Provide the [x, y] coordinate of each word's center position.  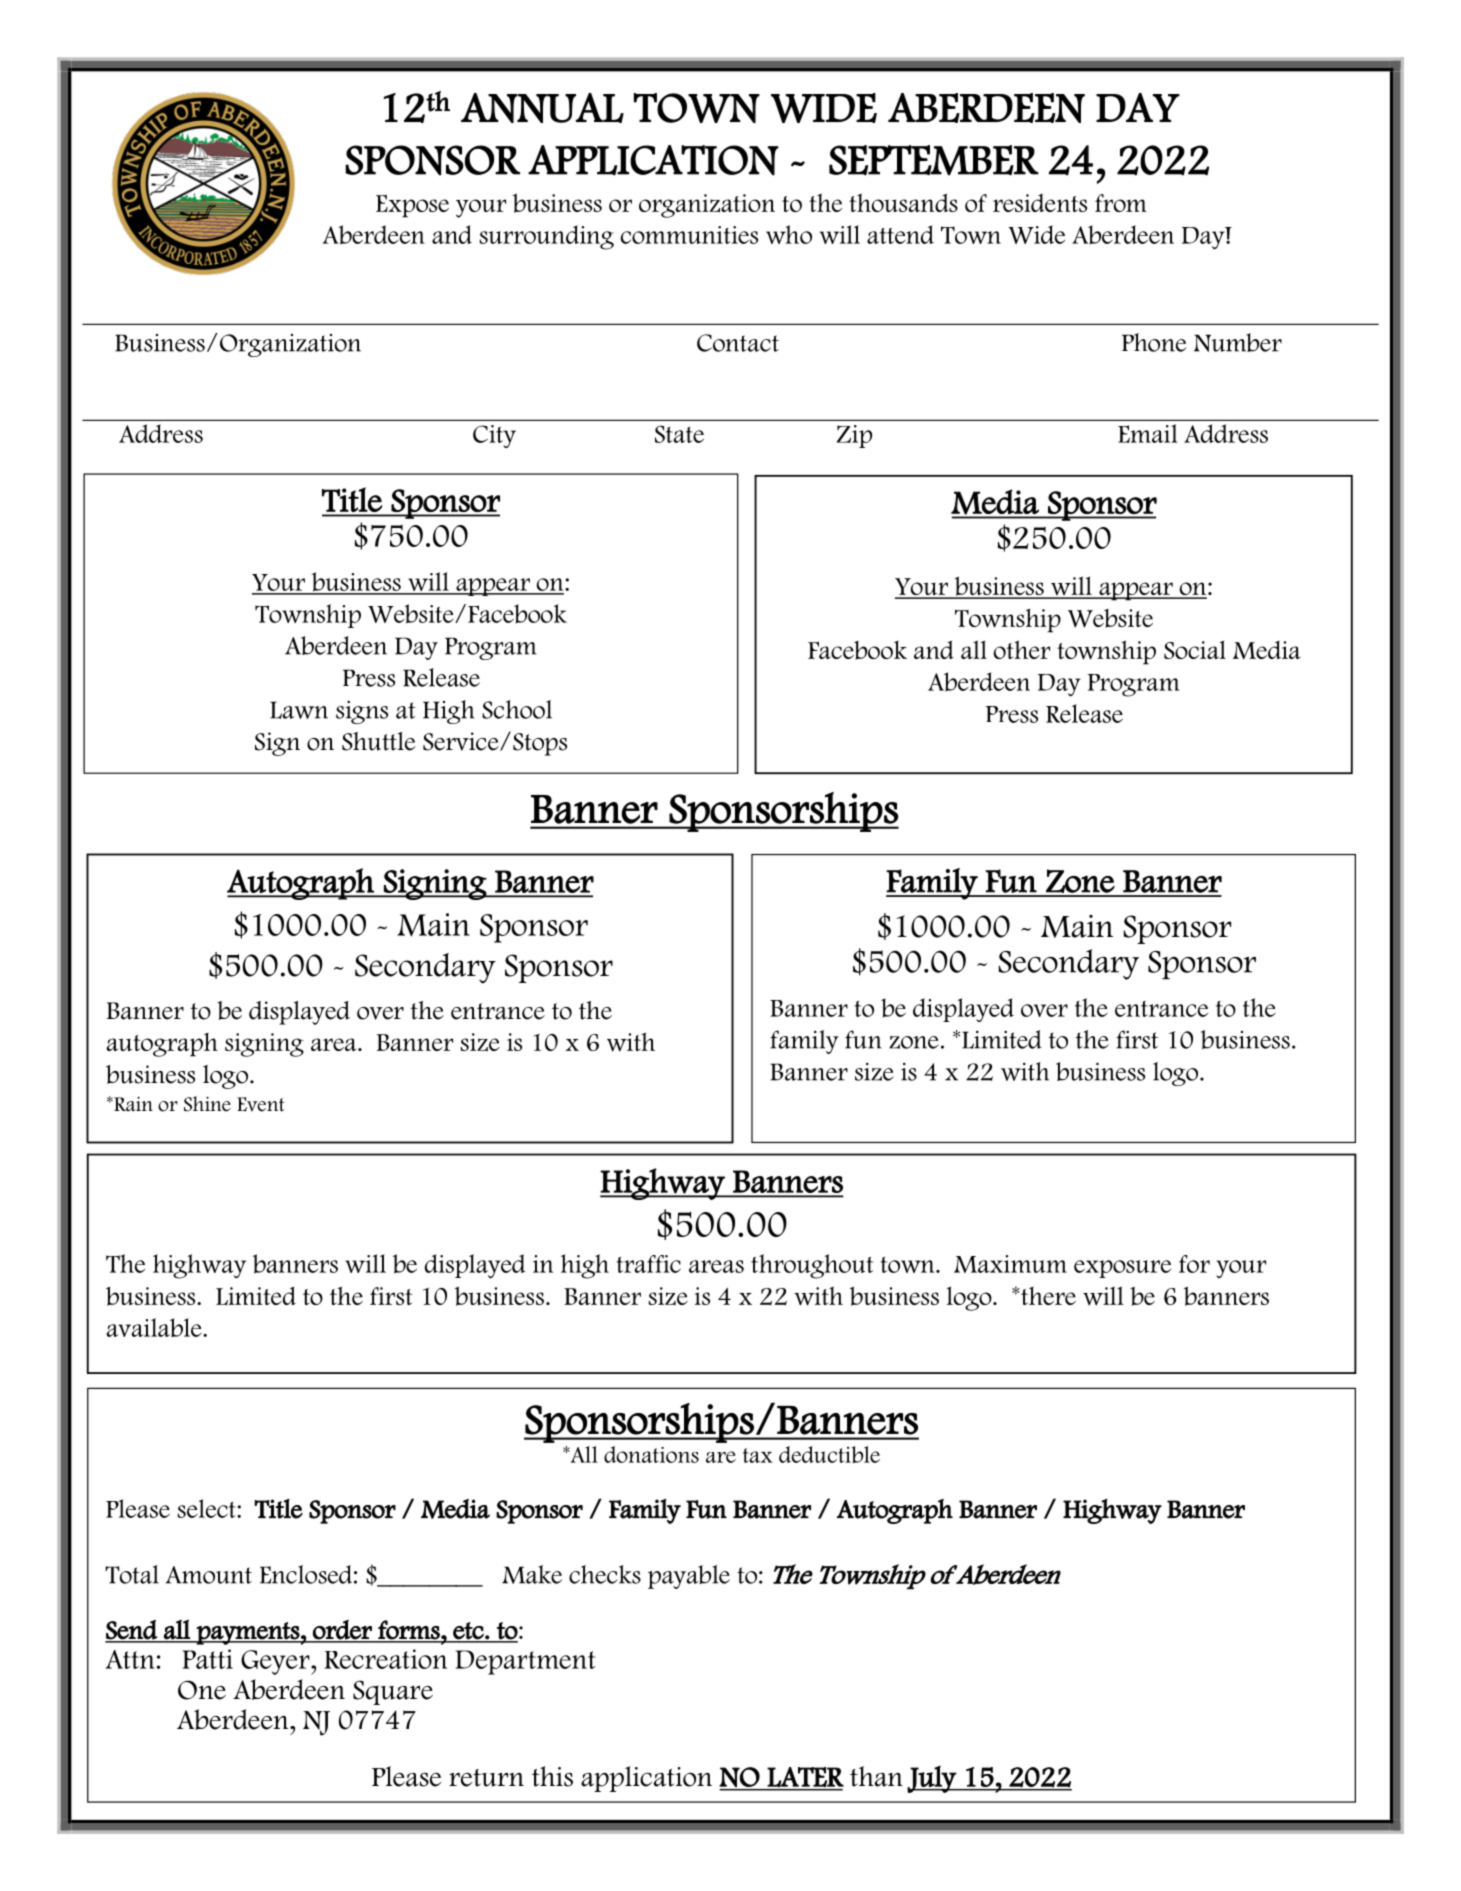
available [155, 1327]
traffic [648, 1264]
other [1022, 649]
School [517, 709]
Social [1195, 650]
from [1121, 203]
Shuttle [379, 741]
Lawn [299, 710]
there [1047, 1295]
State [679, 434]
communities [689, 235]
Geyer [276, 1662]
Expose [412, 206]
